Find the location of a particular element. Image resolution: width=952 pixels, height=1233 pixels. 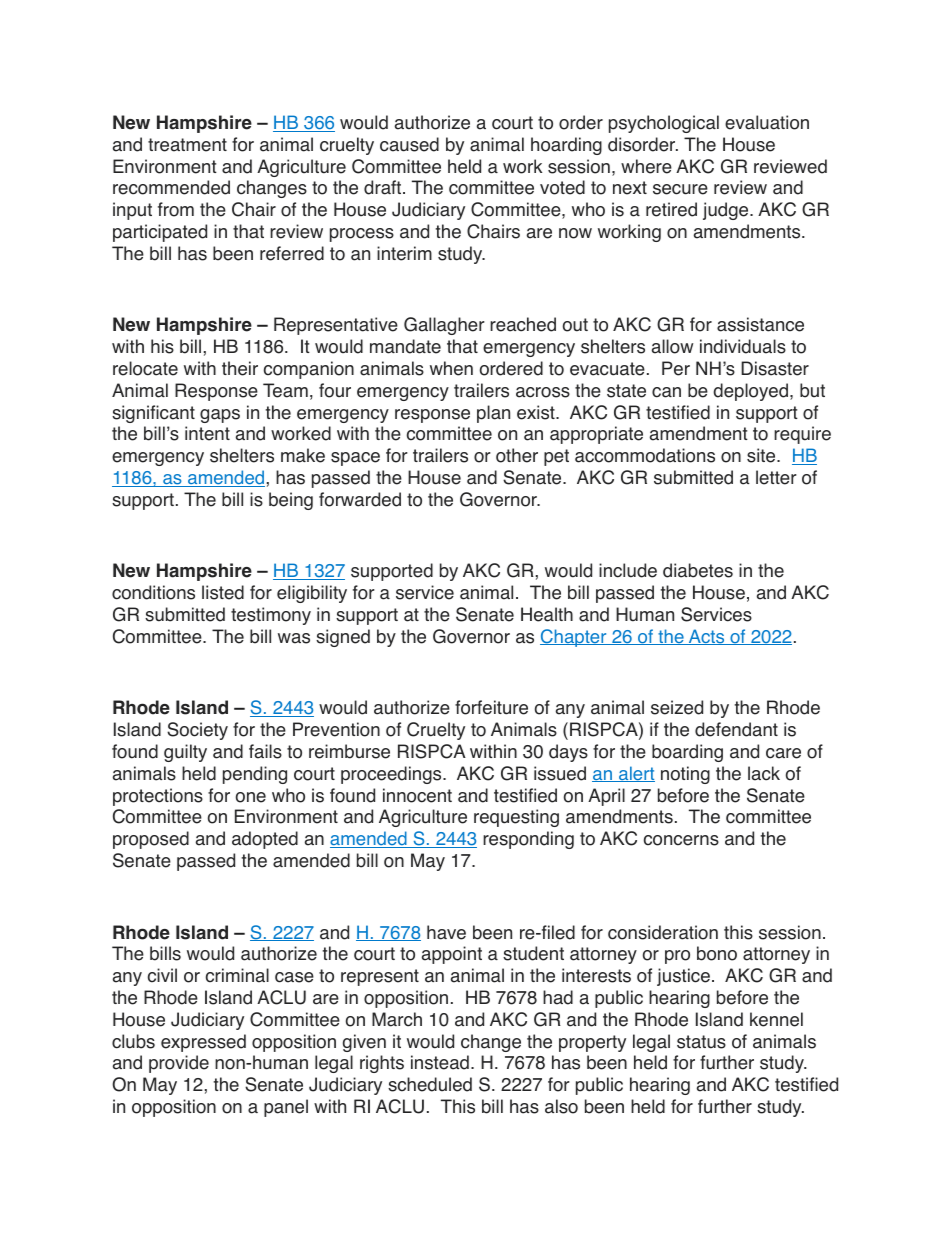

provide is located at coordinates (179, 1064).
